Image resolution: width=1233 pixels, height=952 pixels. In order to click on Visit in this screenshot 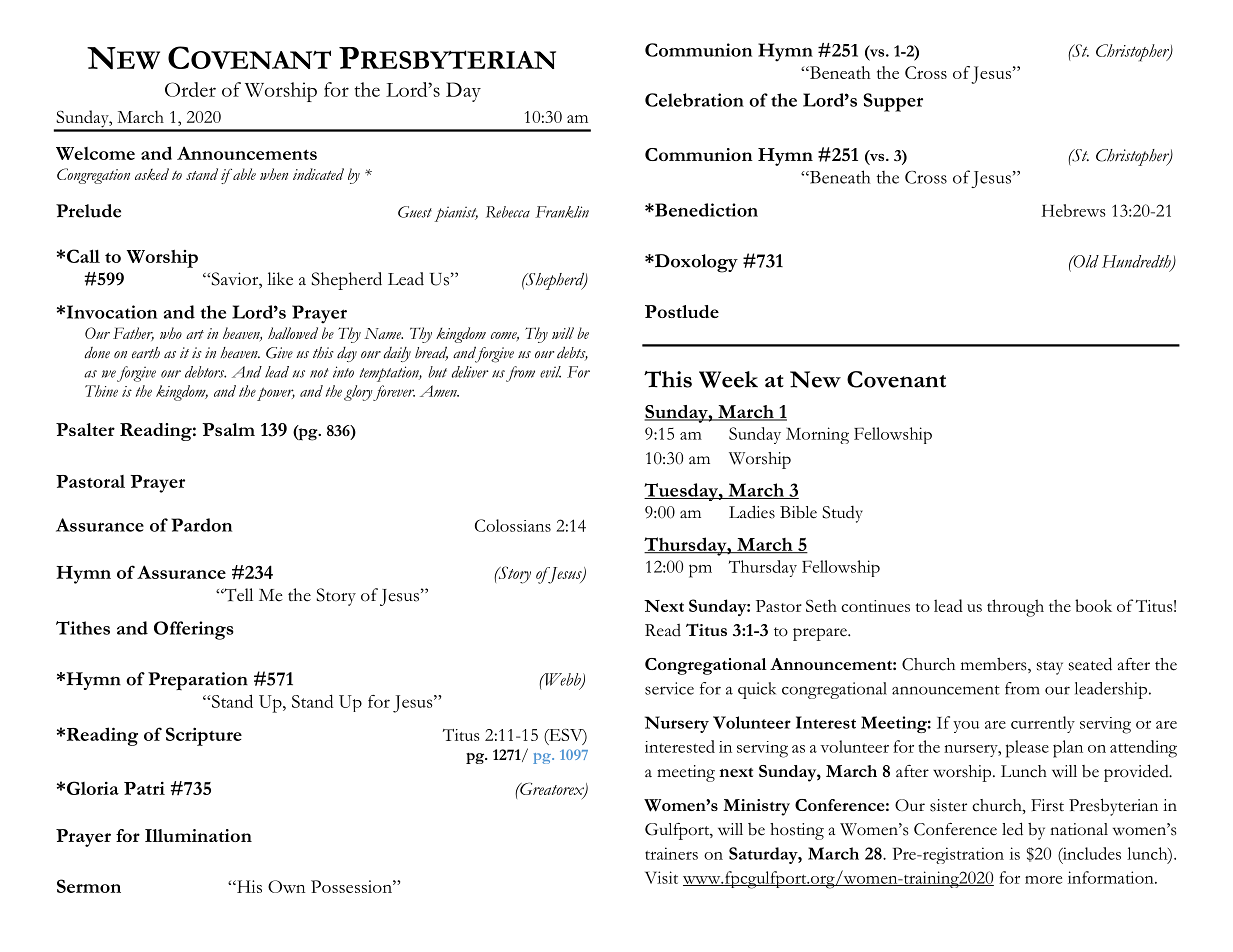, I will do `click(661, 877)`.
